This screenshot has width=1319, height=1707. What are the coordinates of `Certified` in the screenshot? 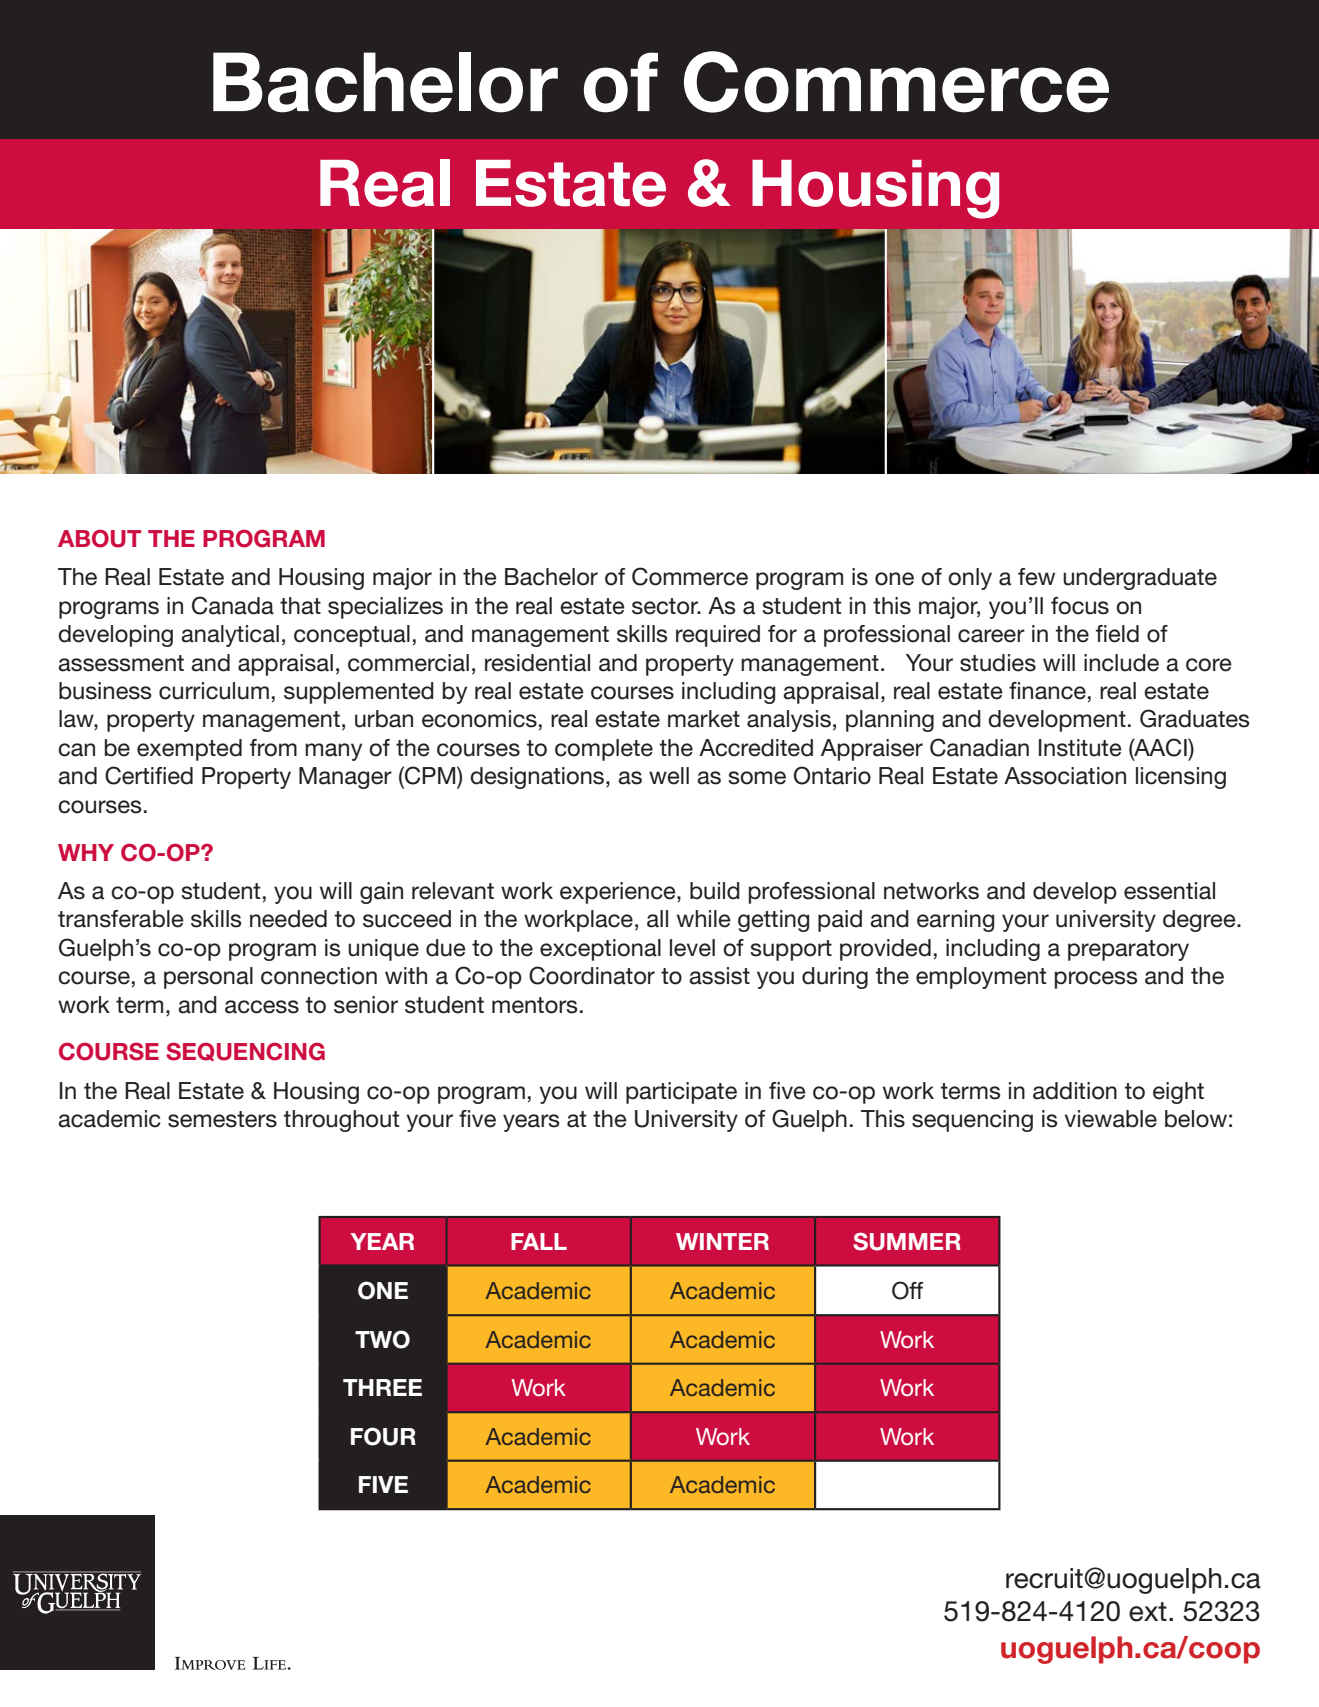 It's located at (149, 775).
